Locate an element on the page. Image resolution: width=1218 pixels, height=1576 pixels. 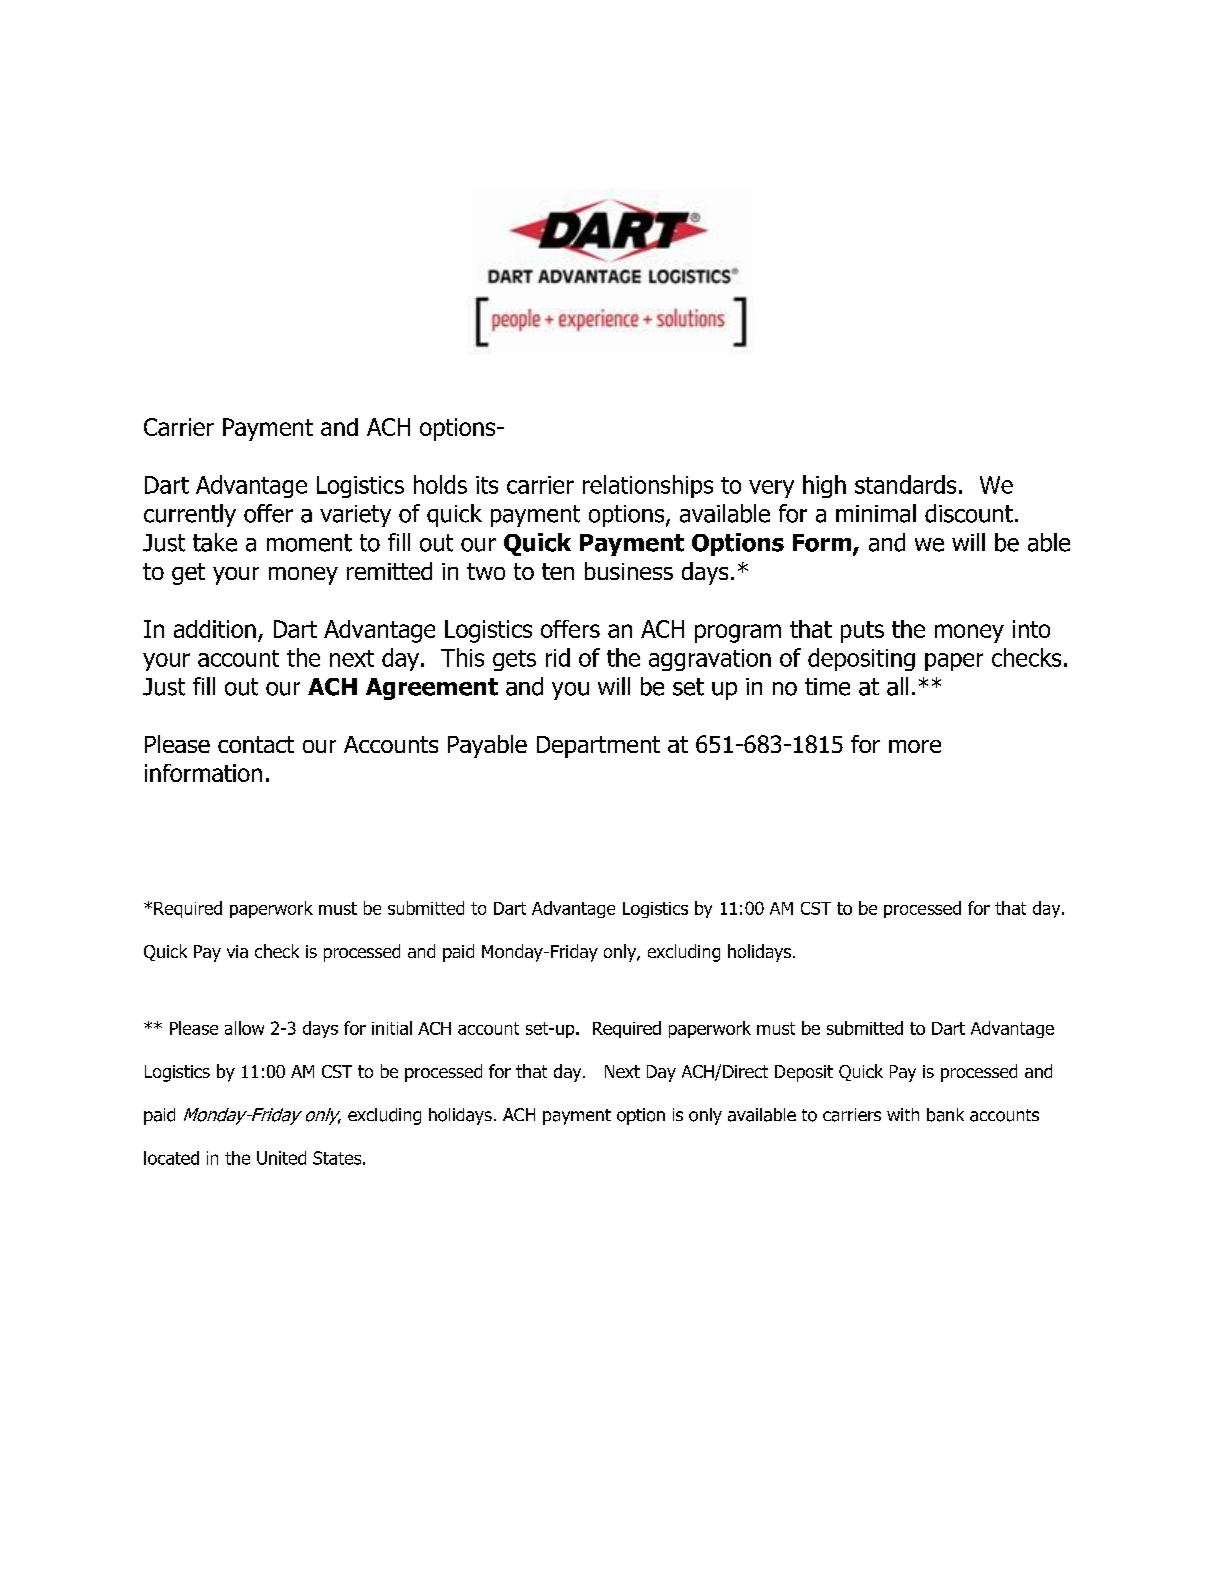
United is located at coordinates (281, 1158).
